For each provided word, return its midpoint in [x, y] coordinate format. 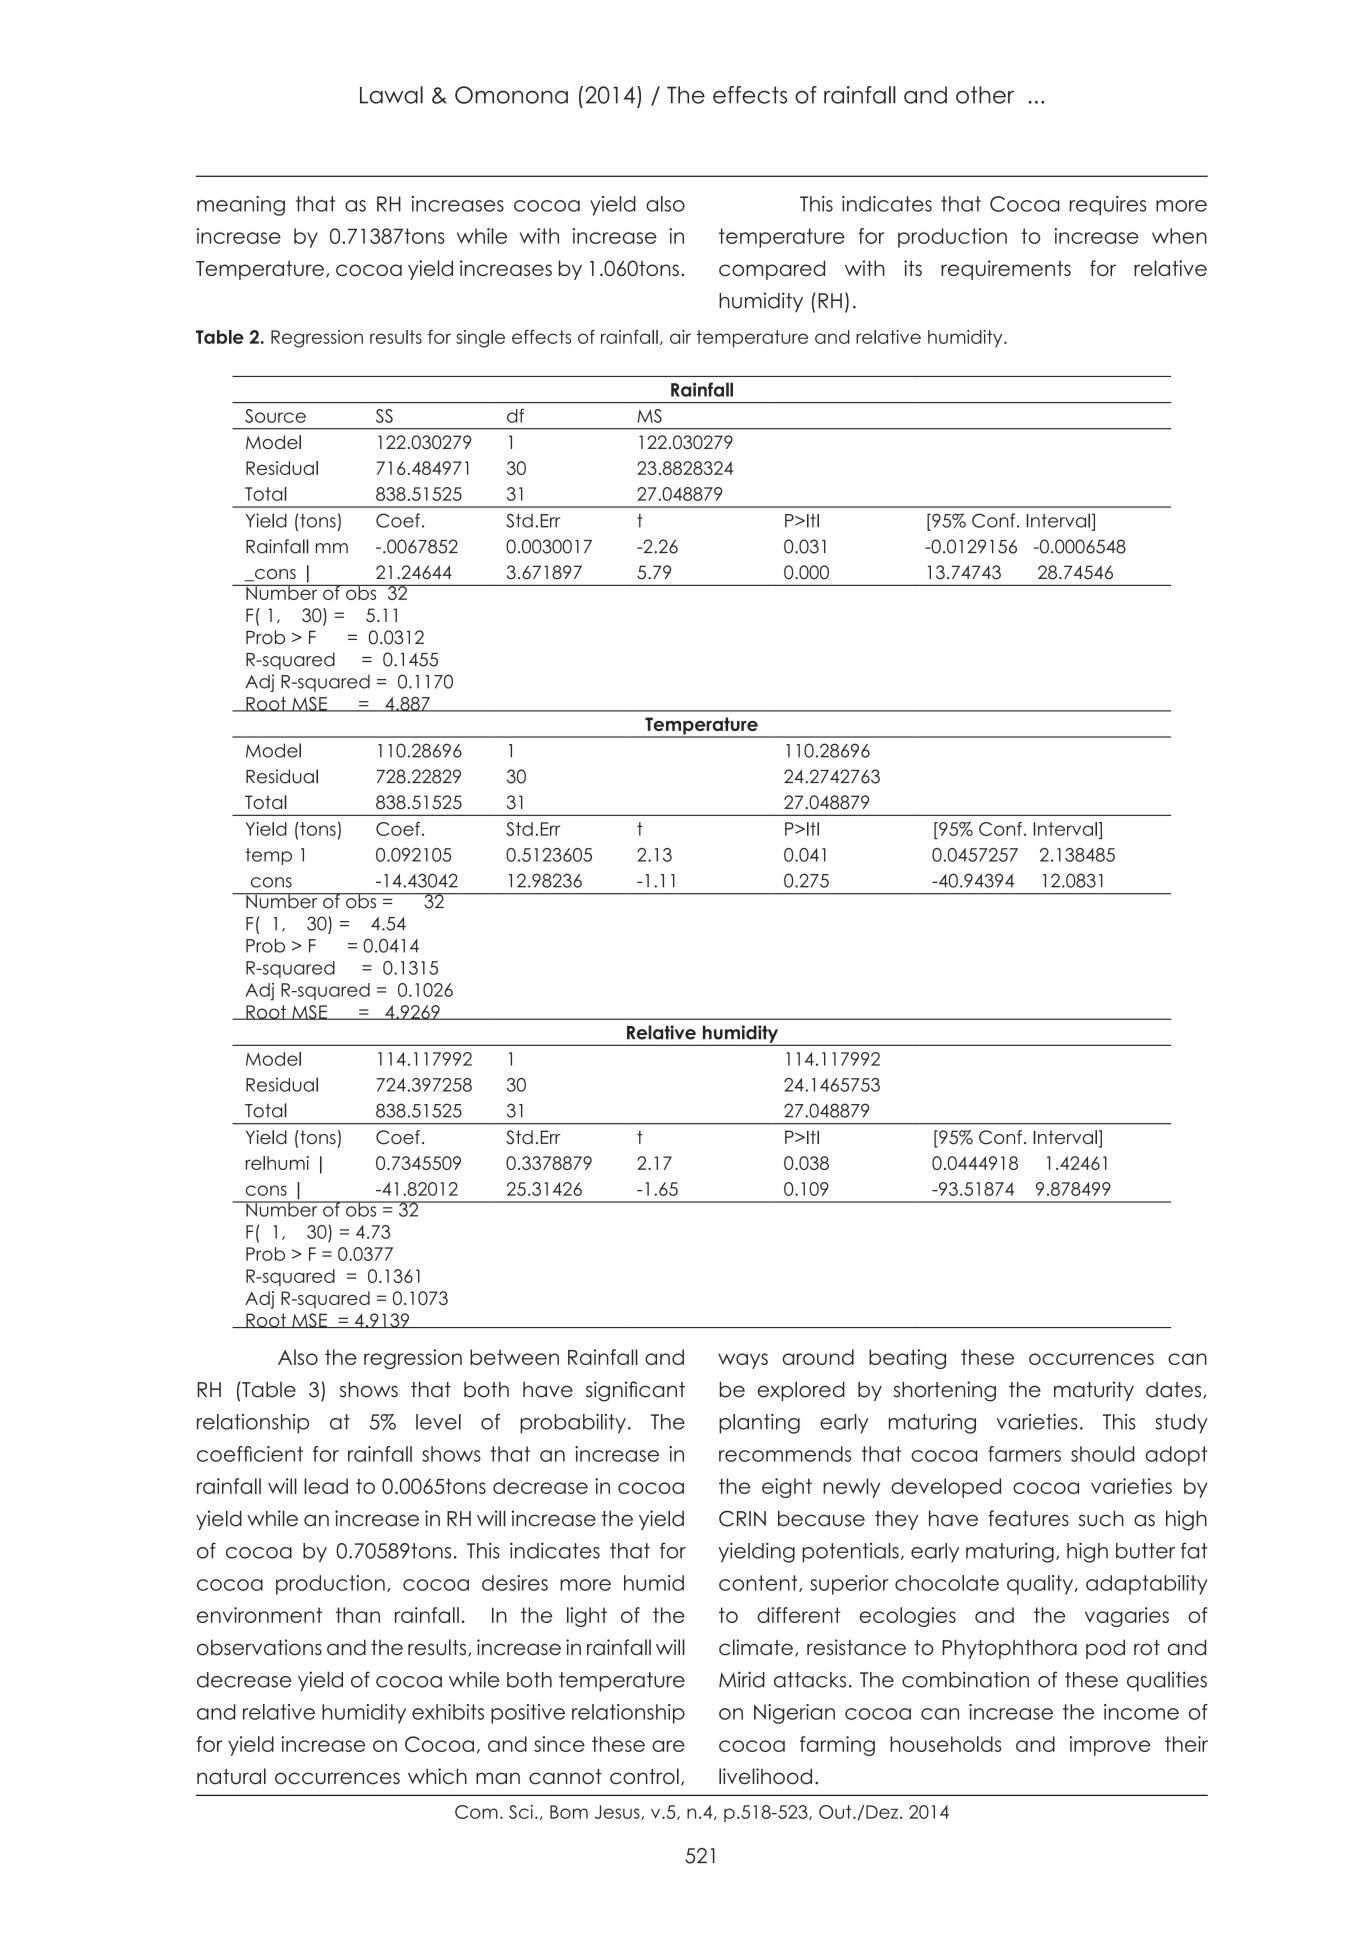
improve [1110, 1746]
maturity [1094, 1391]
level [438, 1422]
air [680, 337]
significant [635, 1391]
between [514, 1357]
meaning [241, 206]
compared [772, 270]
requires [1108, 206]
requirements [1006, 270]
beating [907, 1359]
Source [275, 416]
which [437, 1776]
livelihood [765, 1776]
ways [743, 1361]
